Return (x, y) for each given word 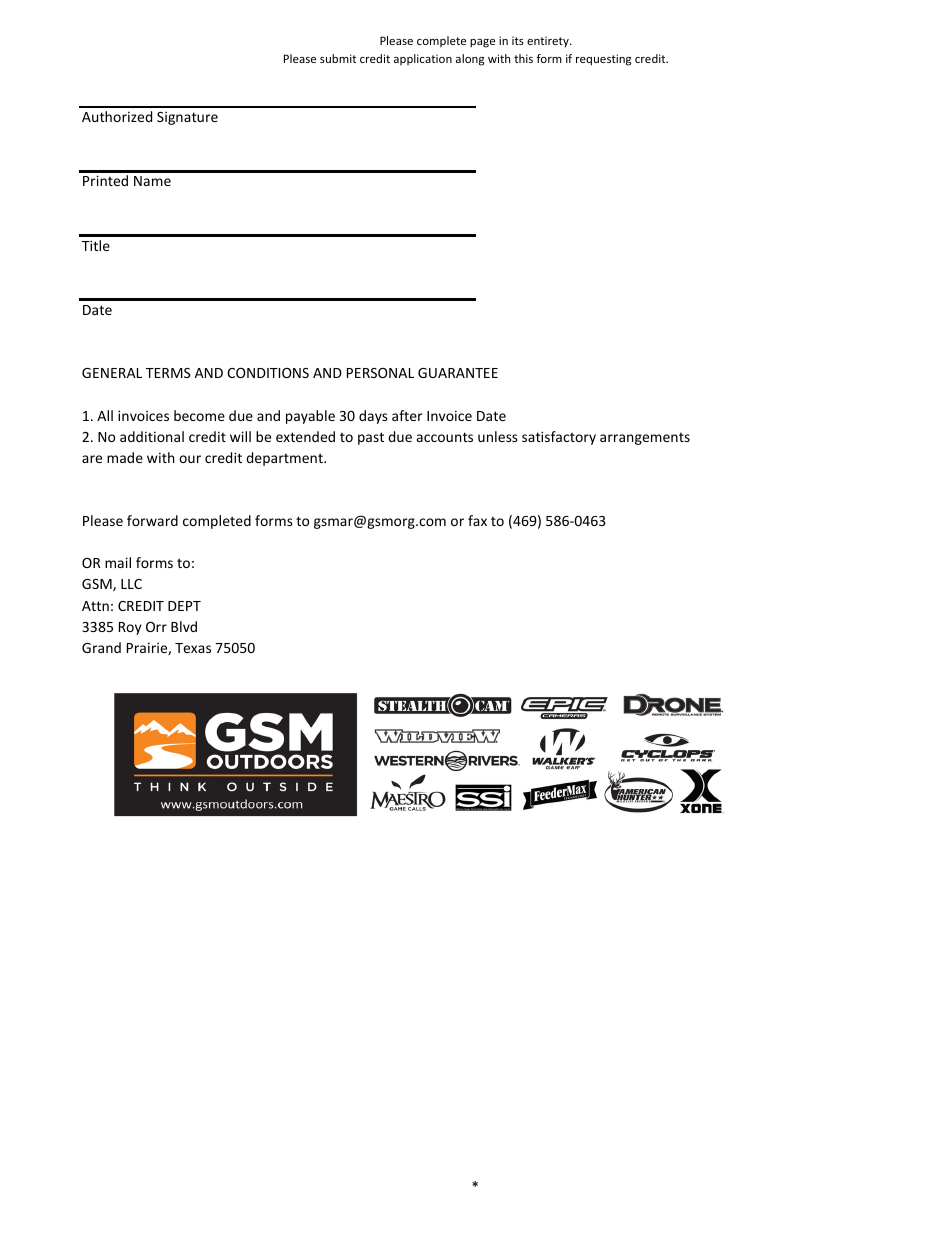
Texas (193, 648)
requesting (603, 60)
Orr (156, 627)
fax (477, 520)
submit (338, 58)
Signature (187, 118)
